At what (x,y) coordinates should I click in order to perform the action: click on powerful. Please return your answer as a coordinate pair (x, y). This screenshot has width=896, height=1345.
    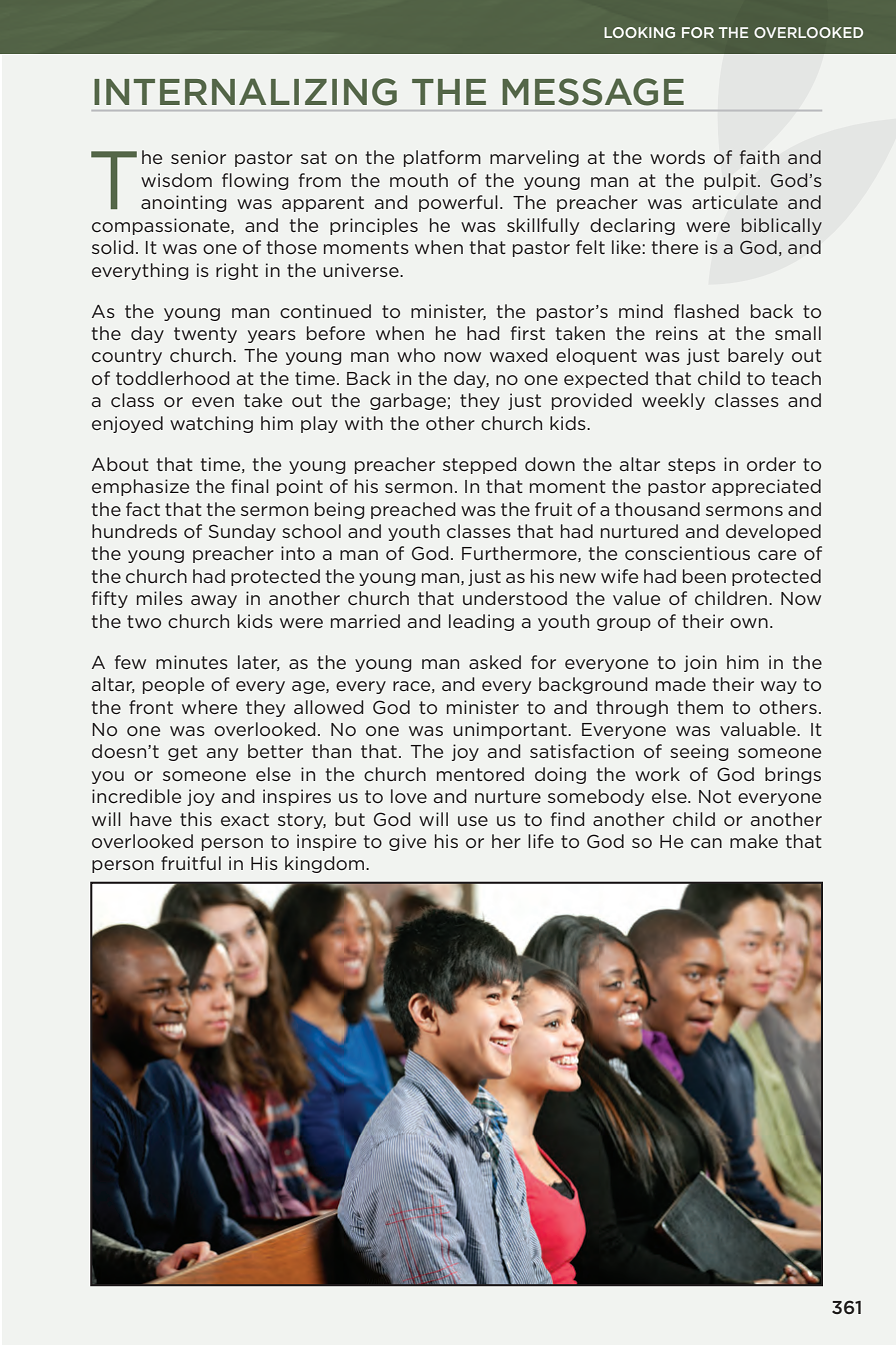
    Looking at the image, I should click on (458, 203).
